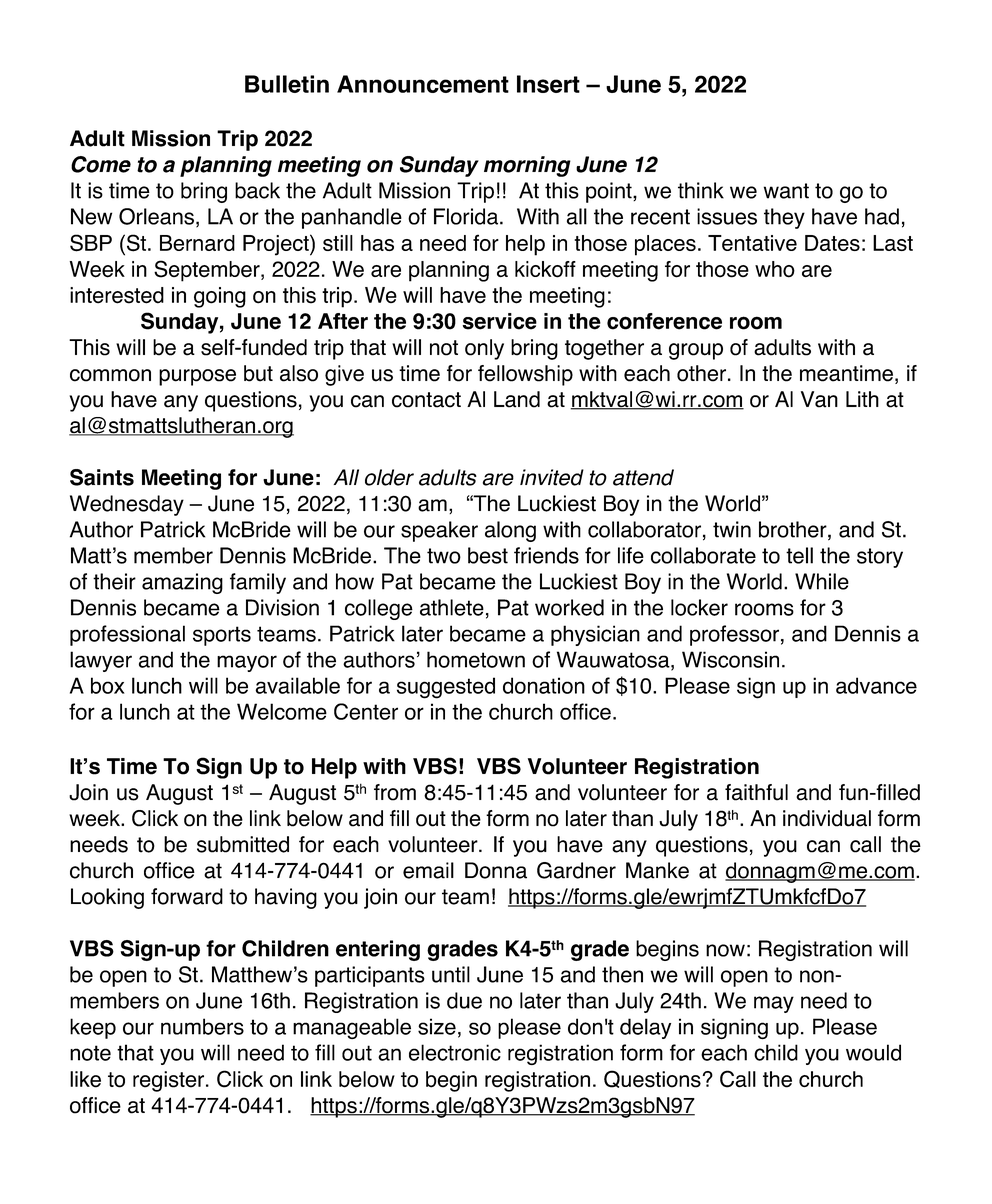  Describe the element at coordinates (287, 84) in the page. I see `Bulletin` at that location.
